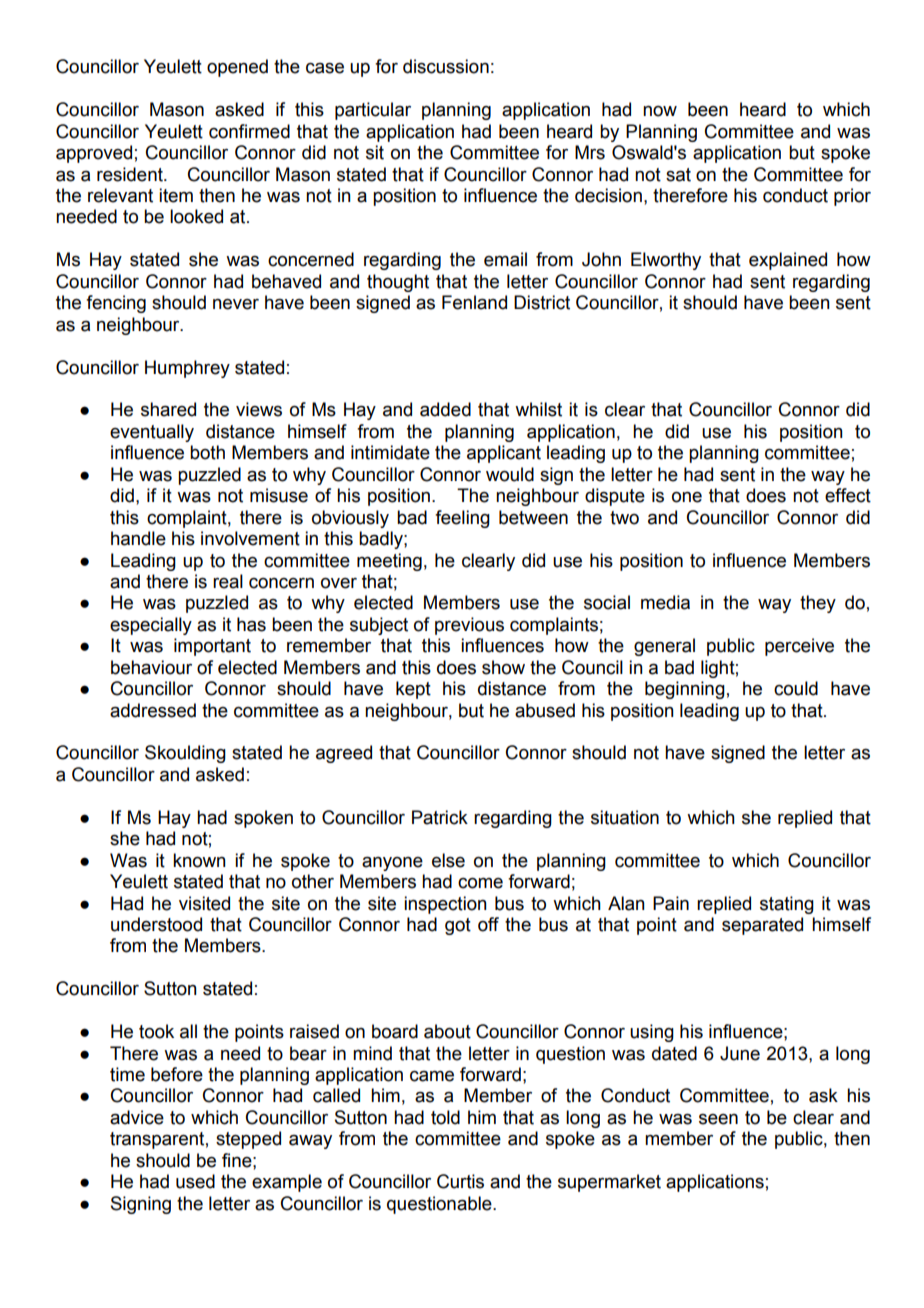  Describe the element at coordinates (446, 66) in the page. I see `discussion` at that location.
